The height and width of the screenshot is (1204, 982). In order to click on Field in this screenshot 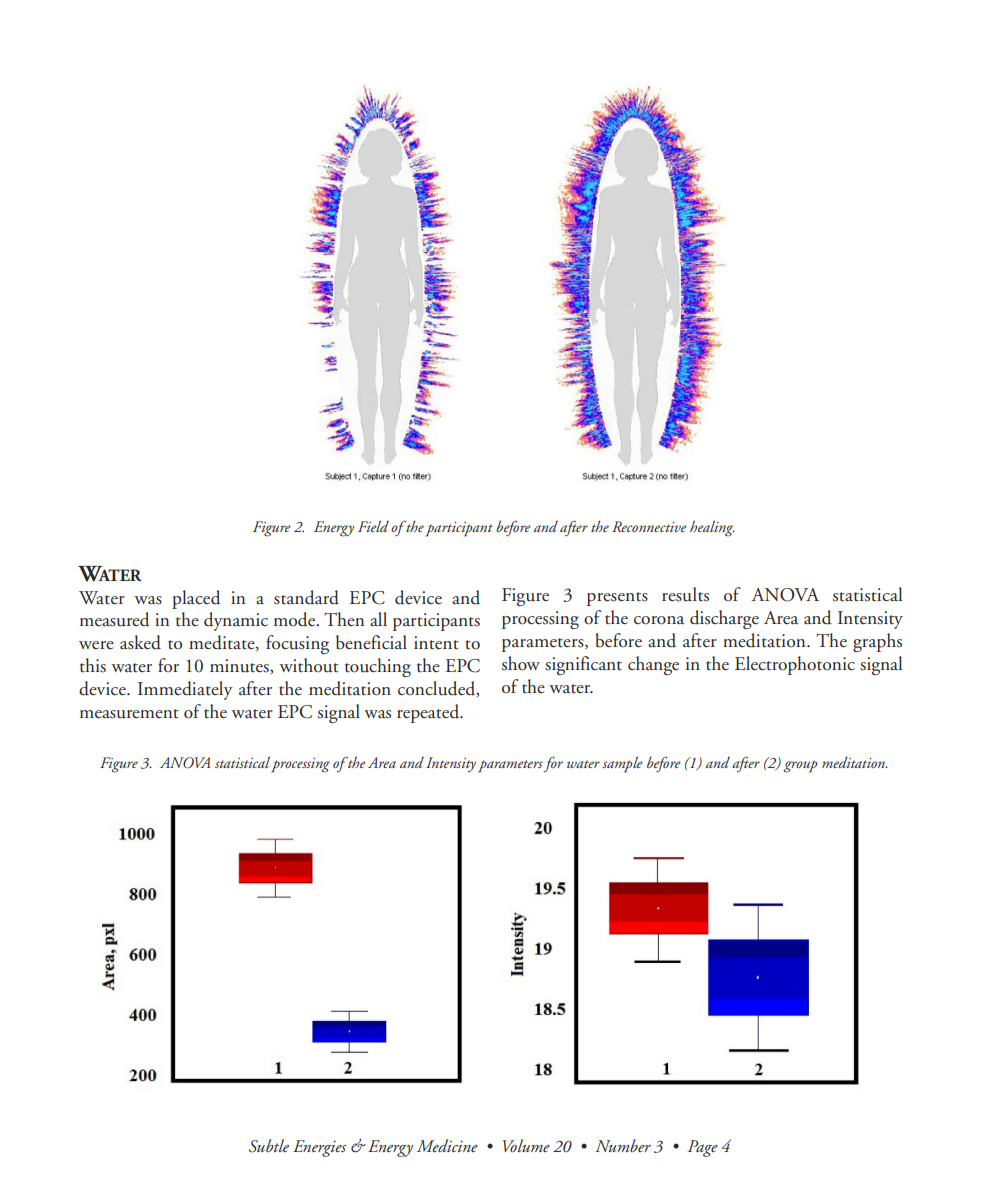, I will do `click(373, 526)`.
